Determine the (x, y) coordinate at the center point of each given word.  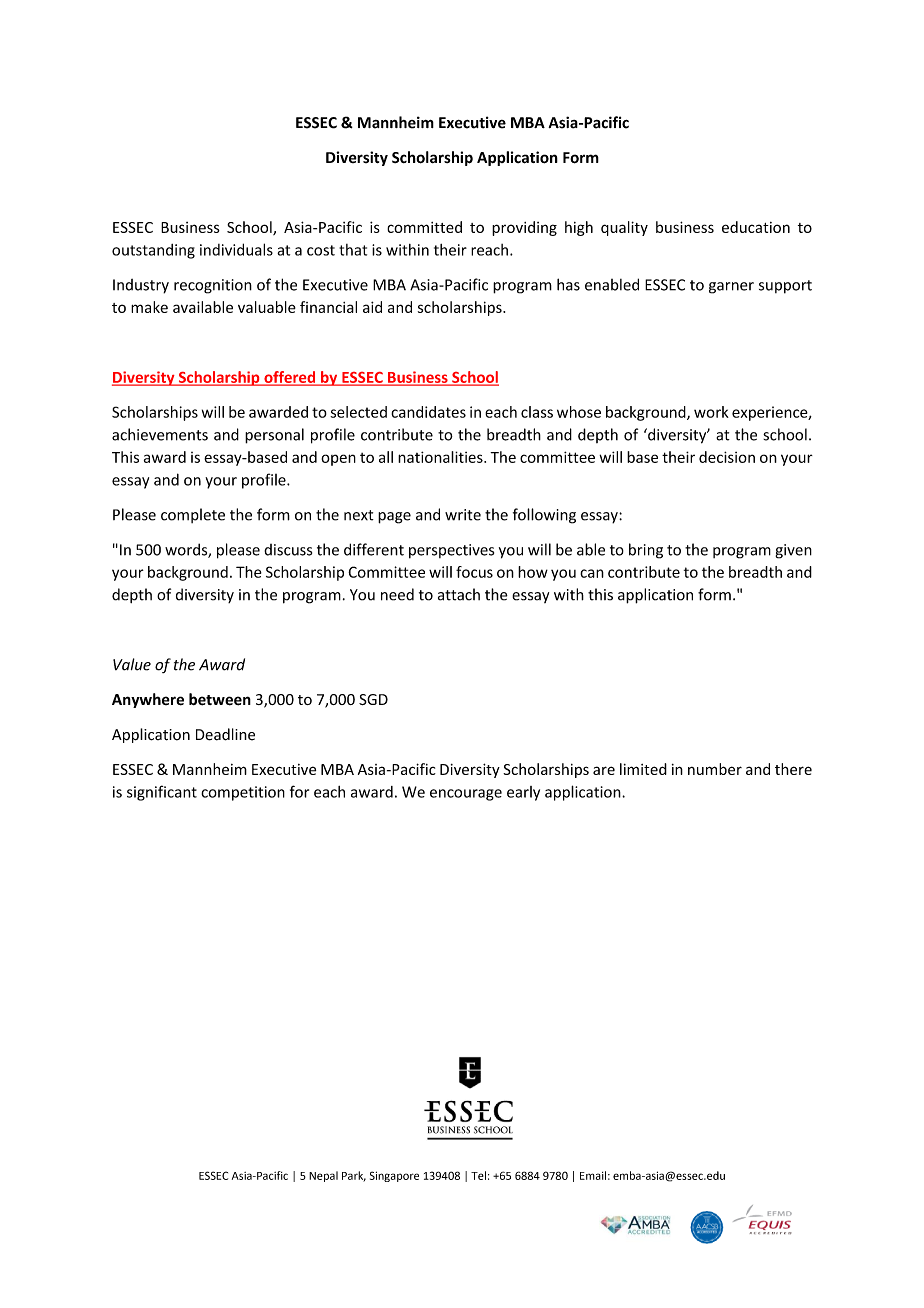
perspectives (451, 551)
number (715, 769)
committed (424, 227)
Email (593, 1175)
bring (646, 551)
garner (731, 288)
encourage (466, 795)
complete (193, 515)
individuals (236, 249)
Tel (478, 1175)
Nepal (323, 1176)
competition (243, 793)
